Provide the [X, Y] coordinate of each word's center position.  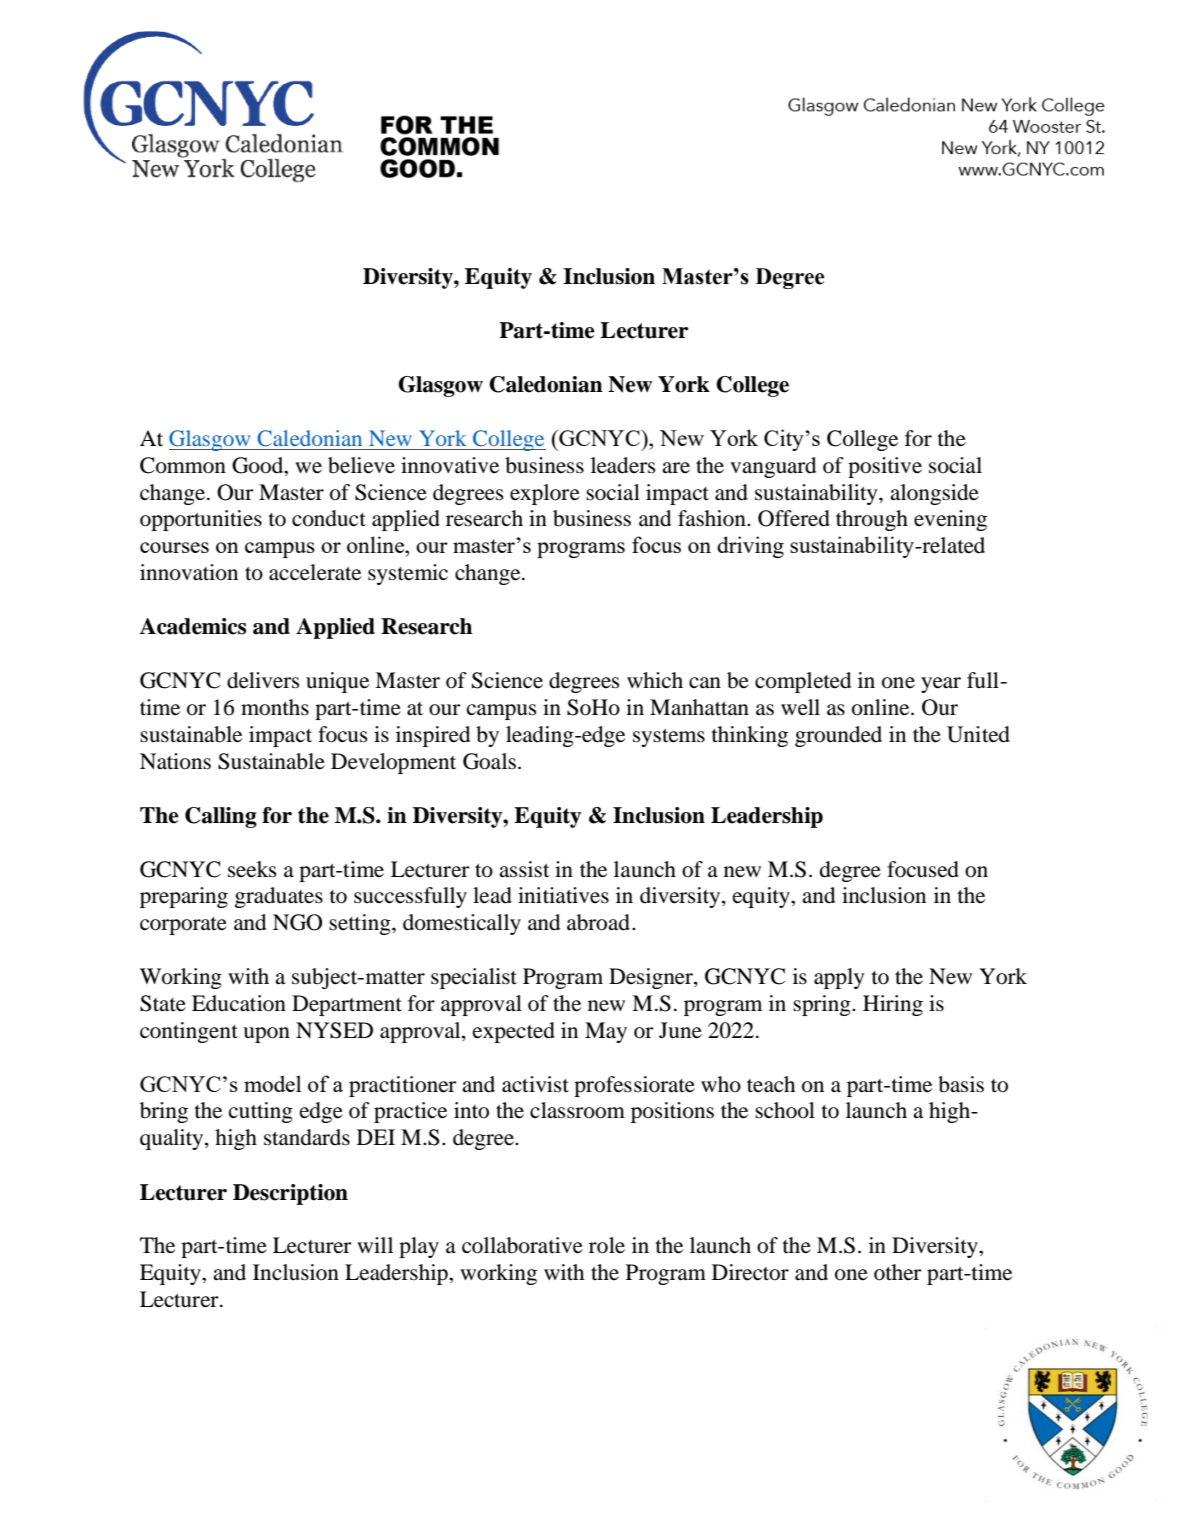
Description [290, 1194]
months [275, 707]
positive [885, 467]
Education [239, 1003]
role [607, 1245]
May [606, 1032]
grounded [838, 736]
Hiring [893, 1005]
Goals [489, 761]
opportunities [201, 520]
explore [545, 494]
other [898, 1272]
